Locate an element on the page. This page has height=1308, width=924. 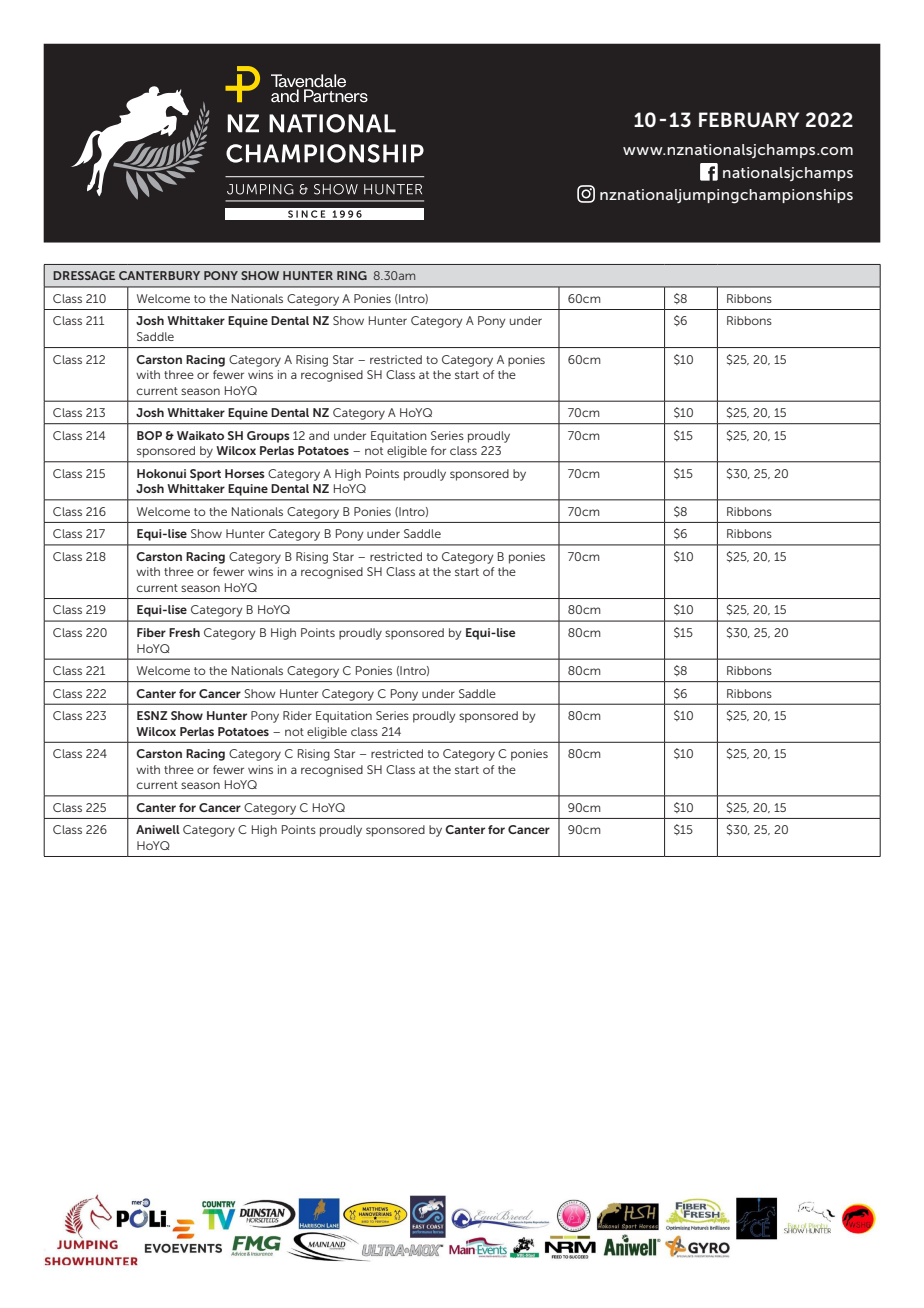
BOP is located at coordinates (149, 435).
